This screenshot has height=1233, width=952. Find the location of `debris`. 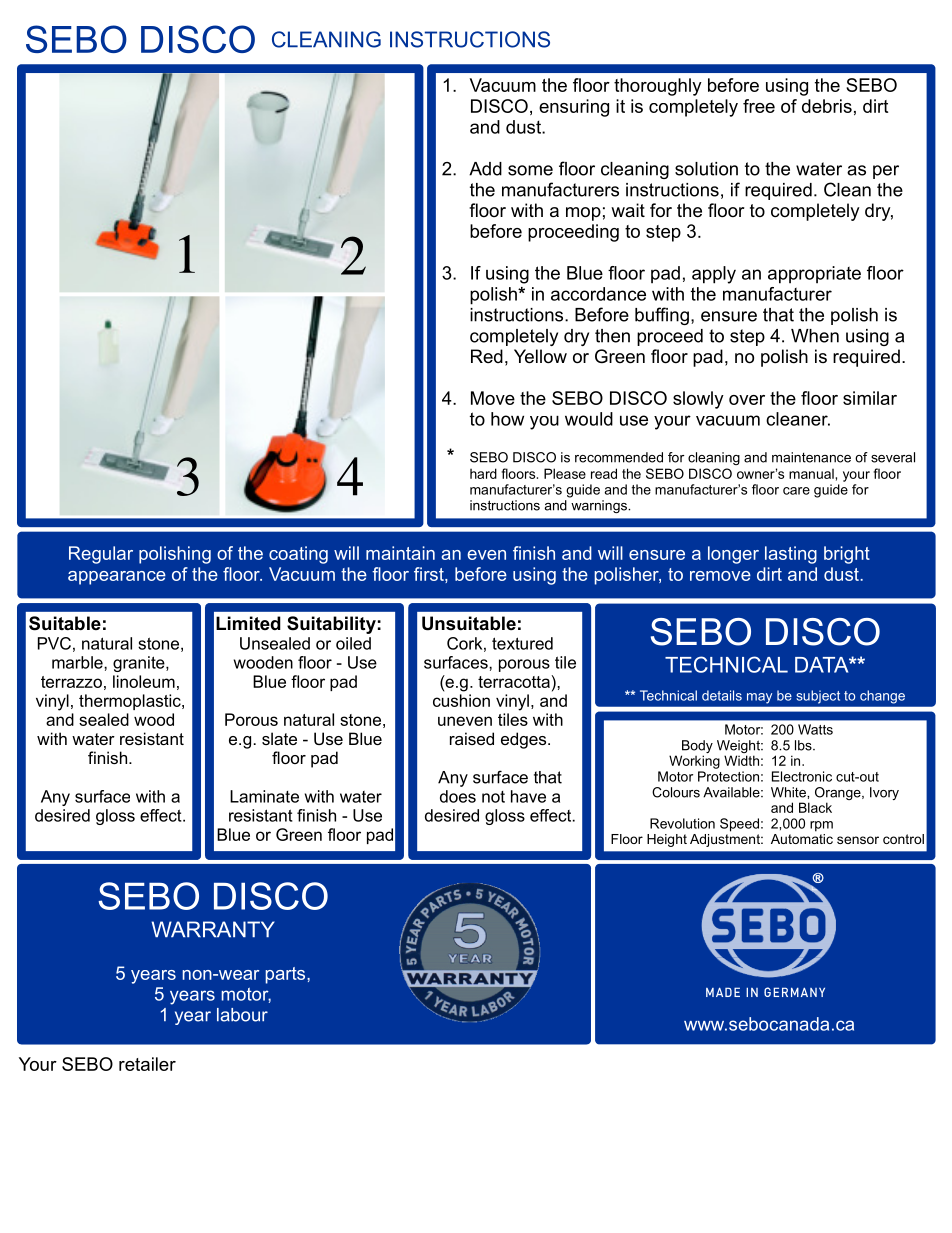

debris is located at coordinates (827, 106).
